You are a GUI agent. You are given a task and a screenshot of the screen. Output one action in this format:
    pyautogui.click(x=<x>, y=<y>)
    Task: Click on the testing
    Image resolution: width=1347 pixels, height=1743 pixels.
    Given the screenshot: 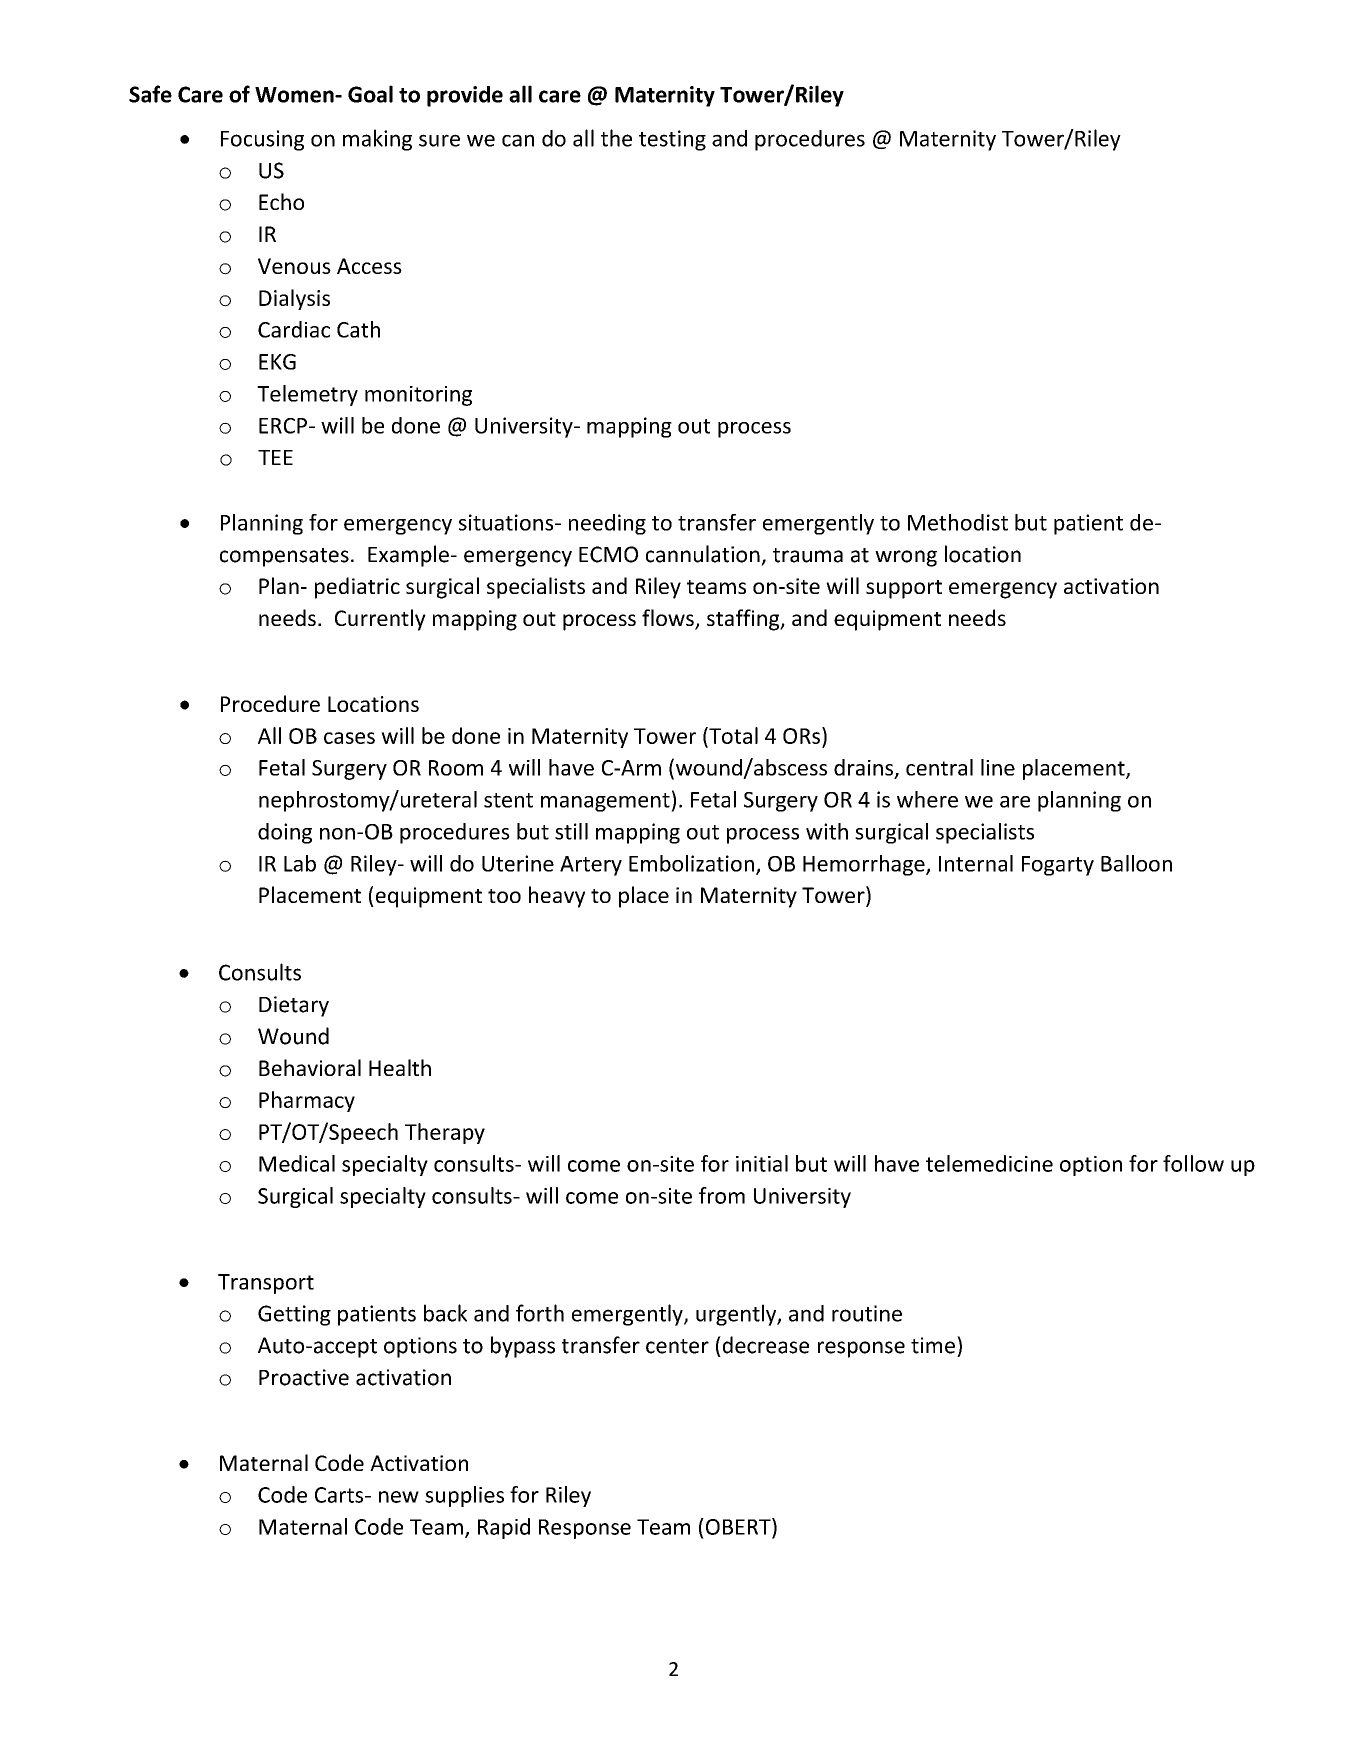 What is the action you would take?
    pyautogui.click(x=672, y=140)
